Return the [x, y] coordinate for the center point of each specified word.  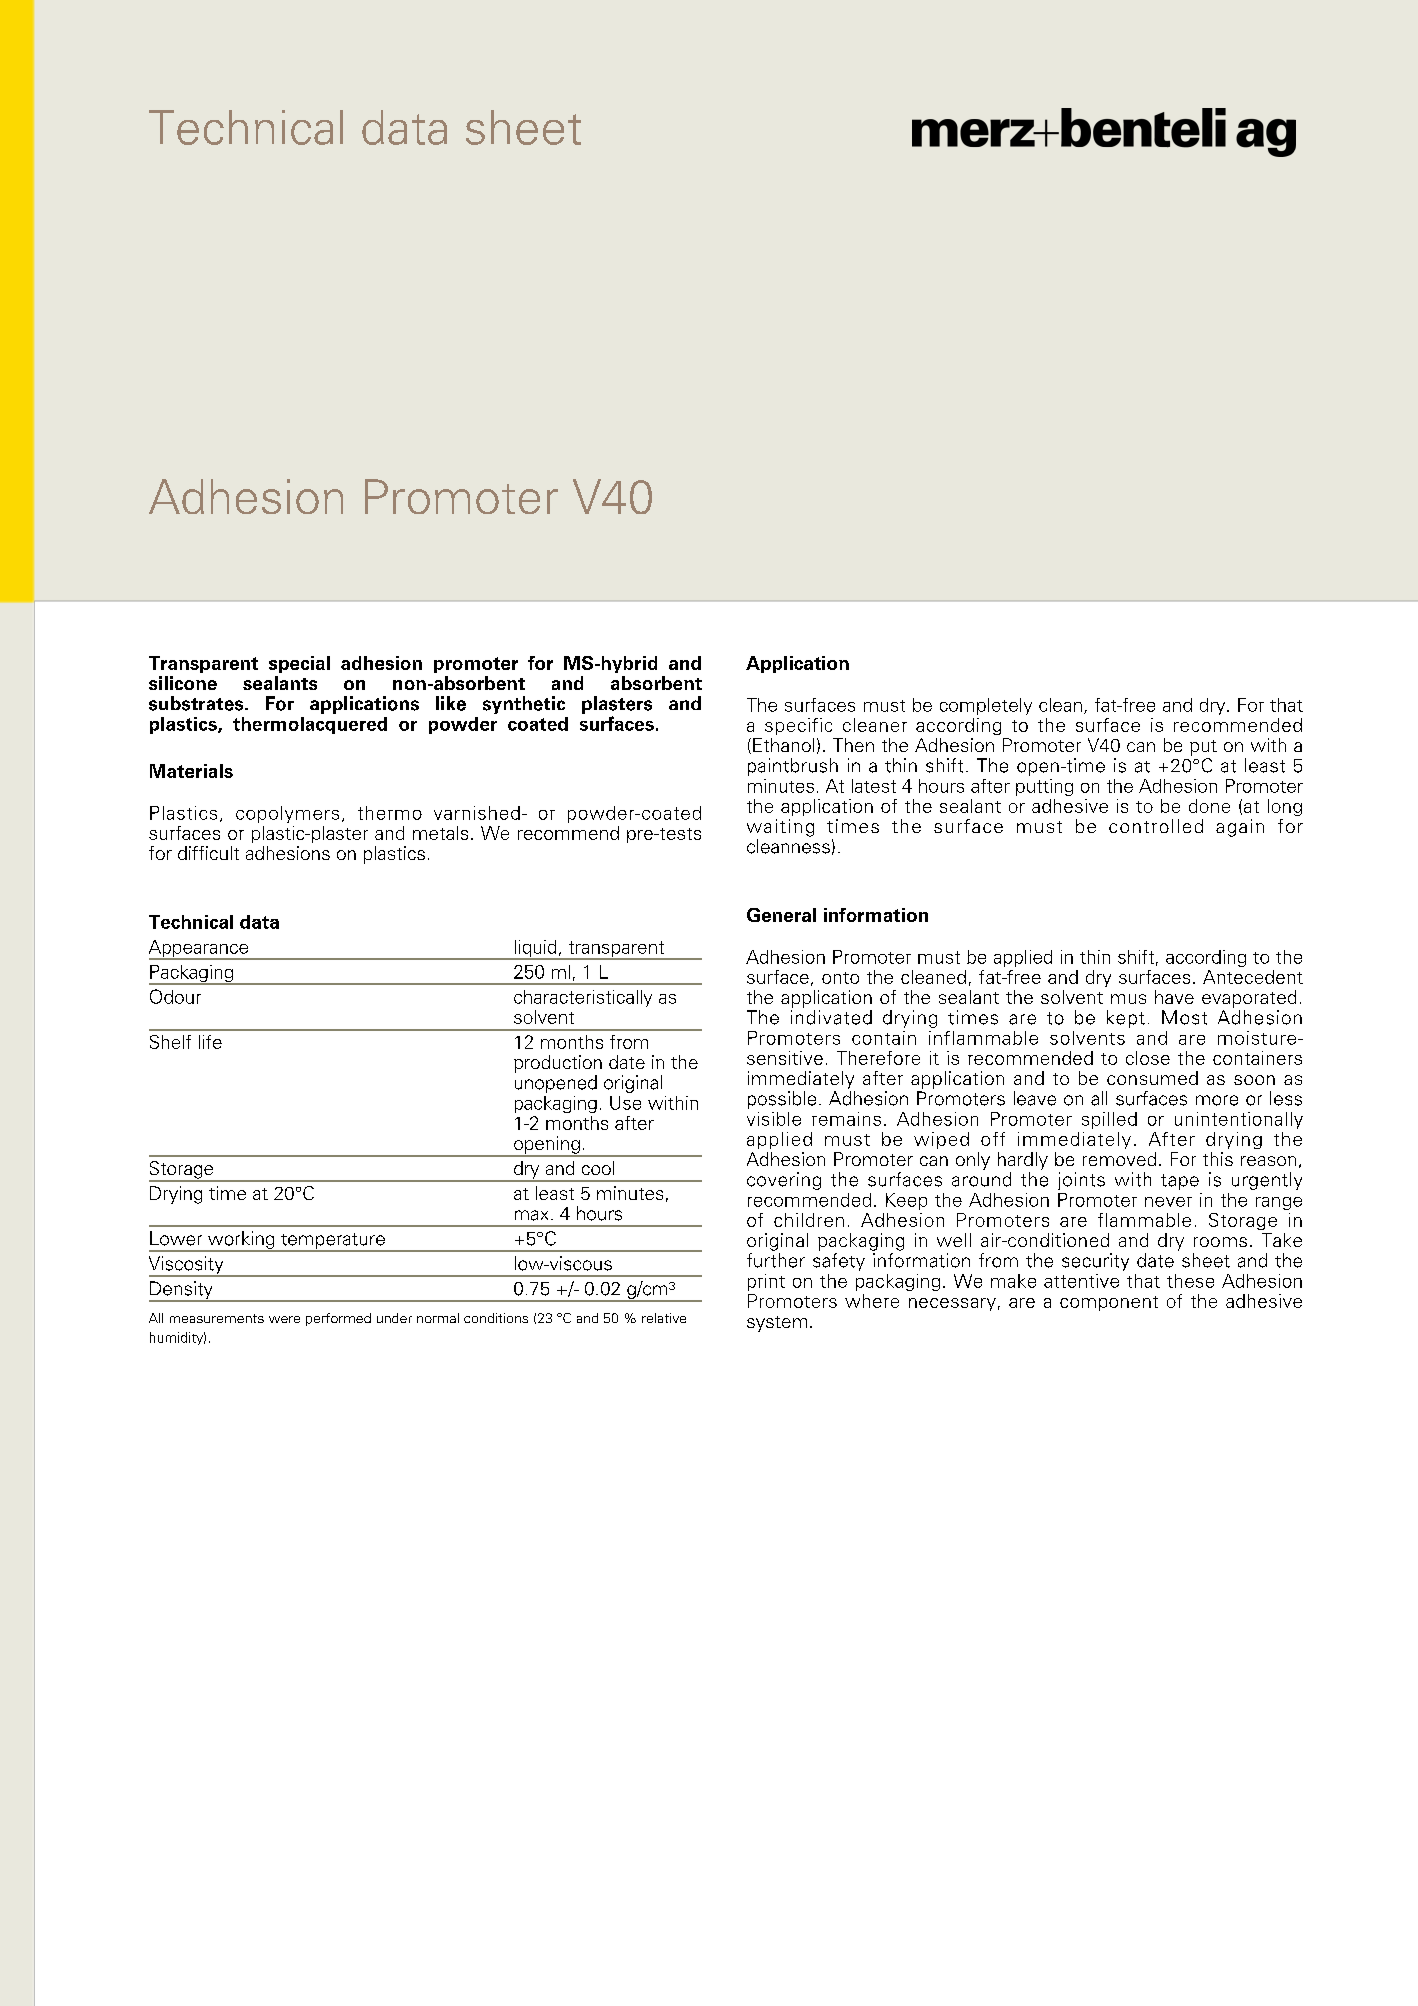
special [299, 664]
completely [986, 706]
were [284, 1319]
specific [798, 726]
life [210, 1042]
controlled [1156, 826]
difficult [208, 853]
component [1109, 1303]
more [1217, 1100]
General [781, 915]
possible [782, 1100]
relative [664, 1318]
